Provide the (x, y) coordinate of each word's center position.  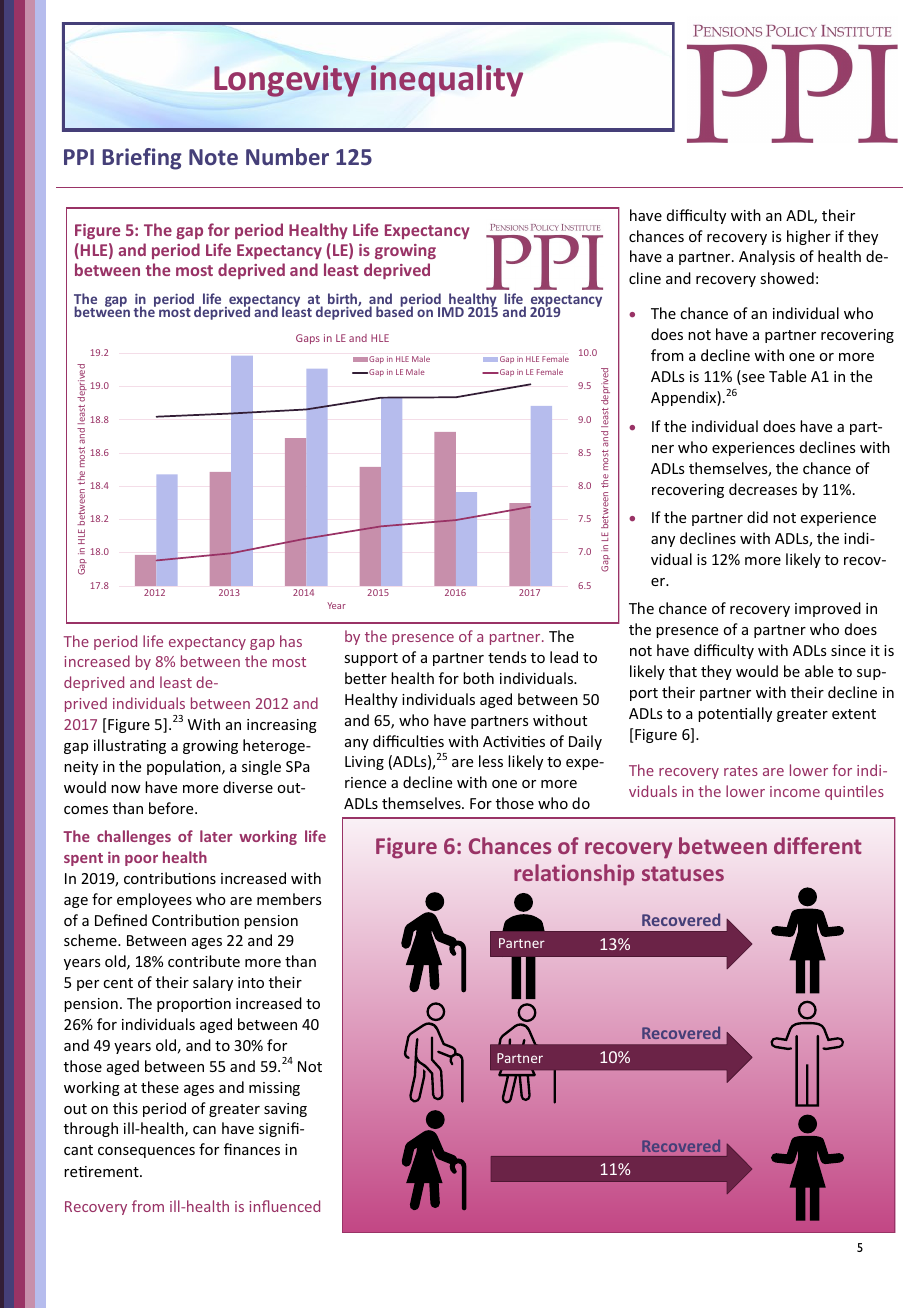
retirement (102, 1171)
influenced (284, 1206)
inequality (447, 80)
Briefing (142, 159)
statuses (683, 873)
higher (809, 237)
